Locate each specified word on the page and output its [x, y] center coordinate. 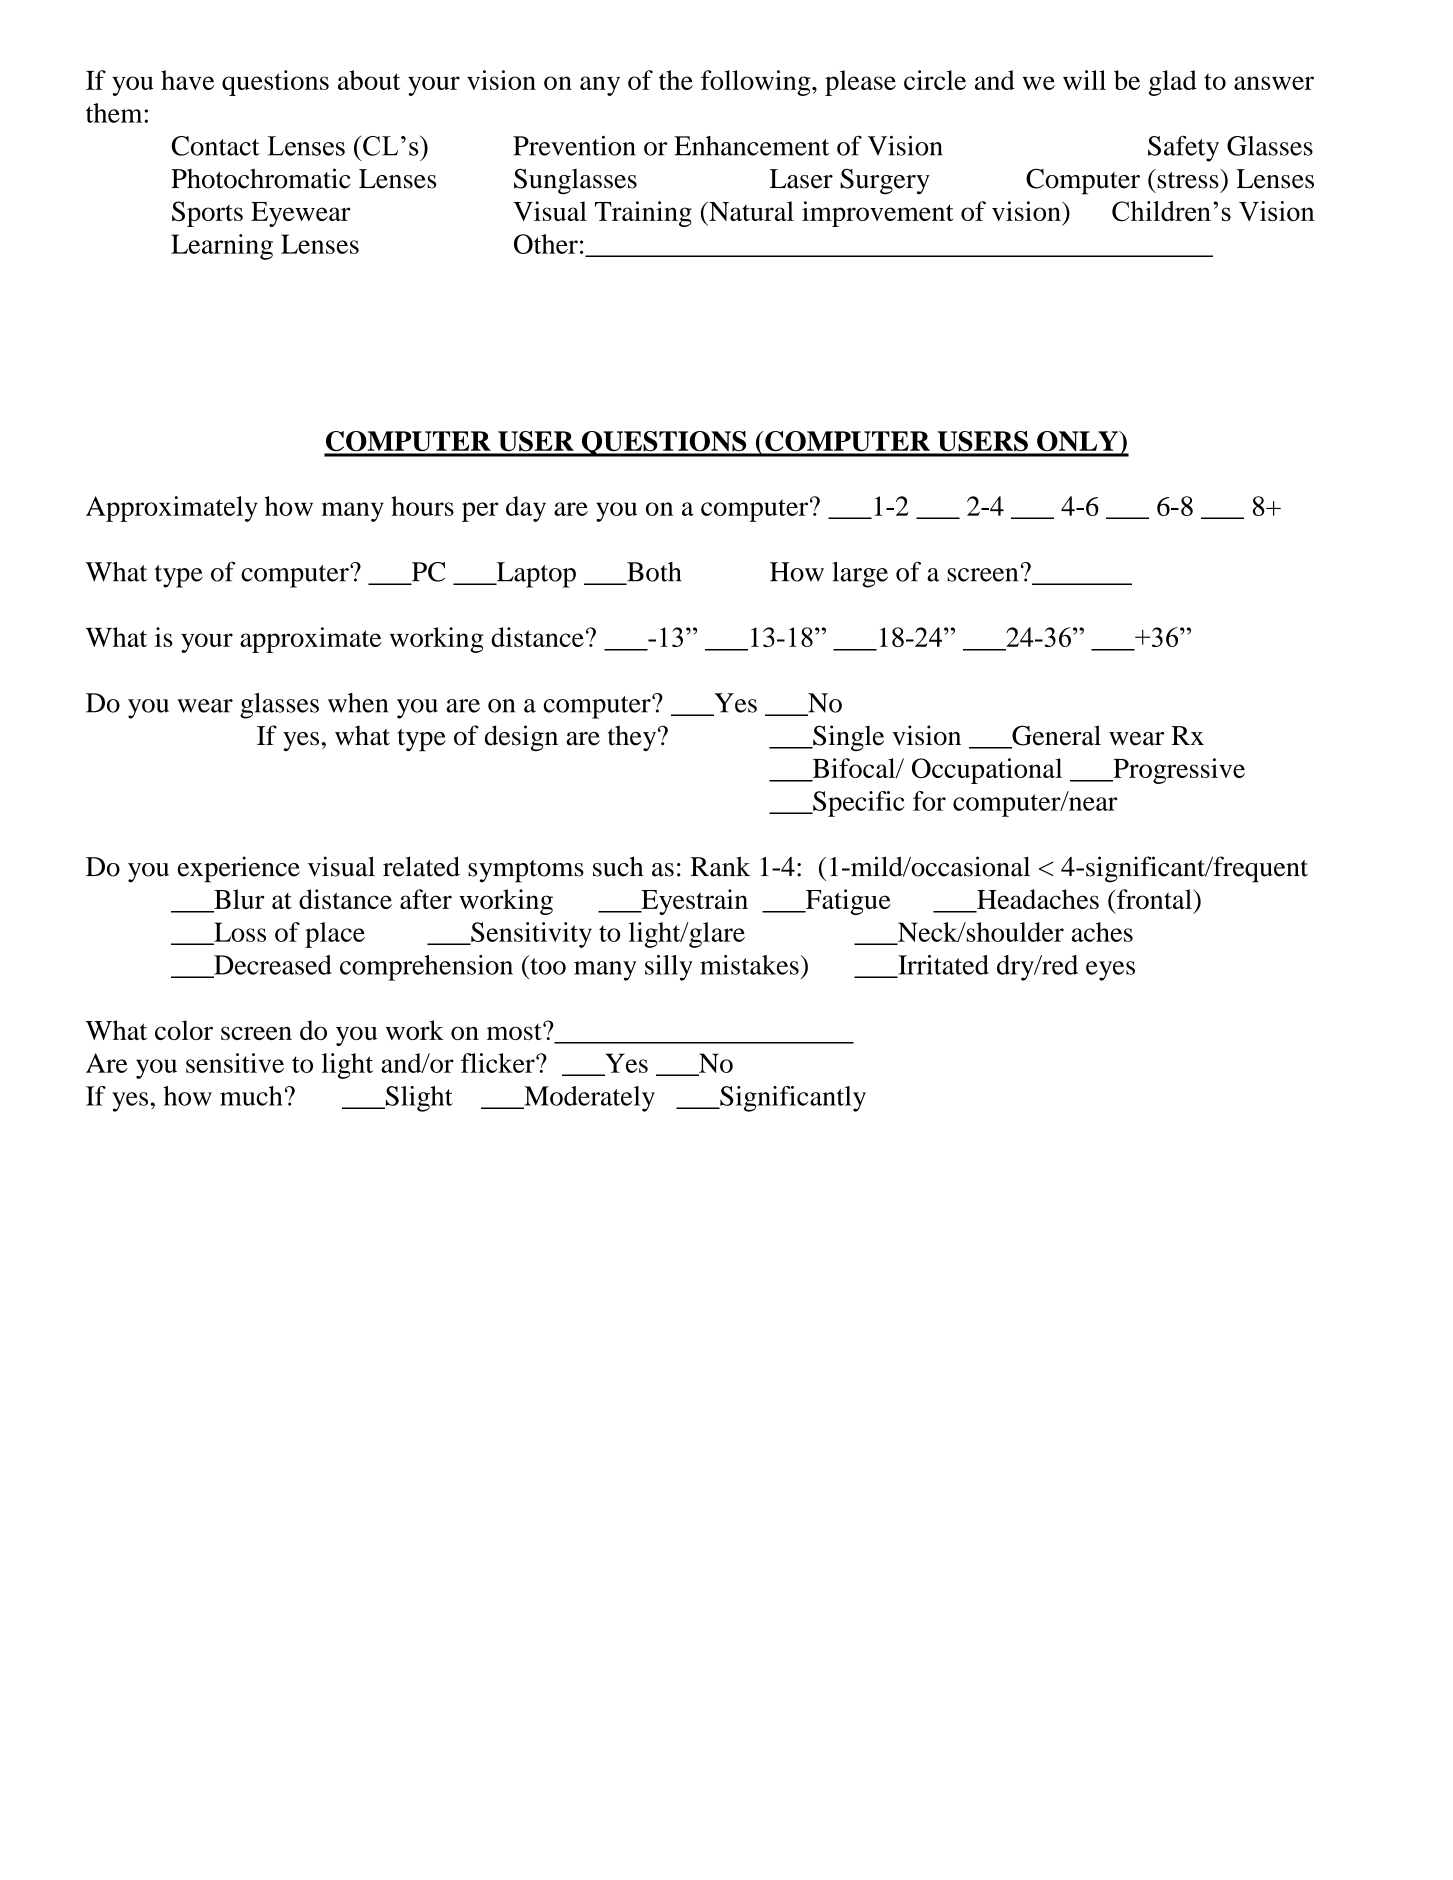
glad [1173, 83]
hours [422, 506]
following [757, 83]
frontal [1154, 899]
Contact [215, 146]
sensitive [235, 1063]
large [860, 575]
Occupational [987, 771]
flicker [499, 1063]
